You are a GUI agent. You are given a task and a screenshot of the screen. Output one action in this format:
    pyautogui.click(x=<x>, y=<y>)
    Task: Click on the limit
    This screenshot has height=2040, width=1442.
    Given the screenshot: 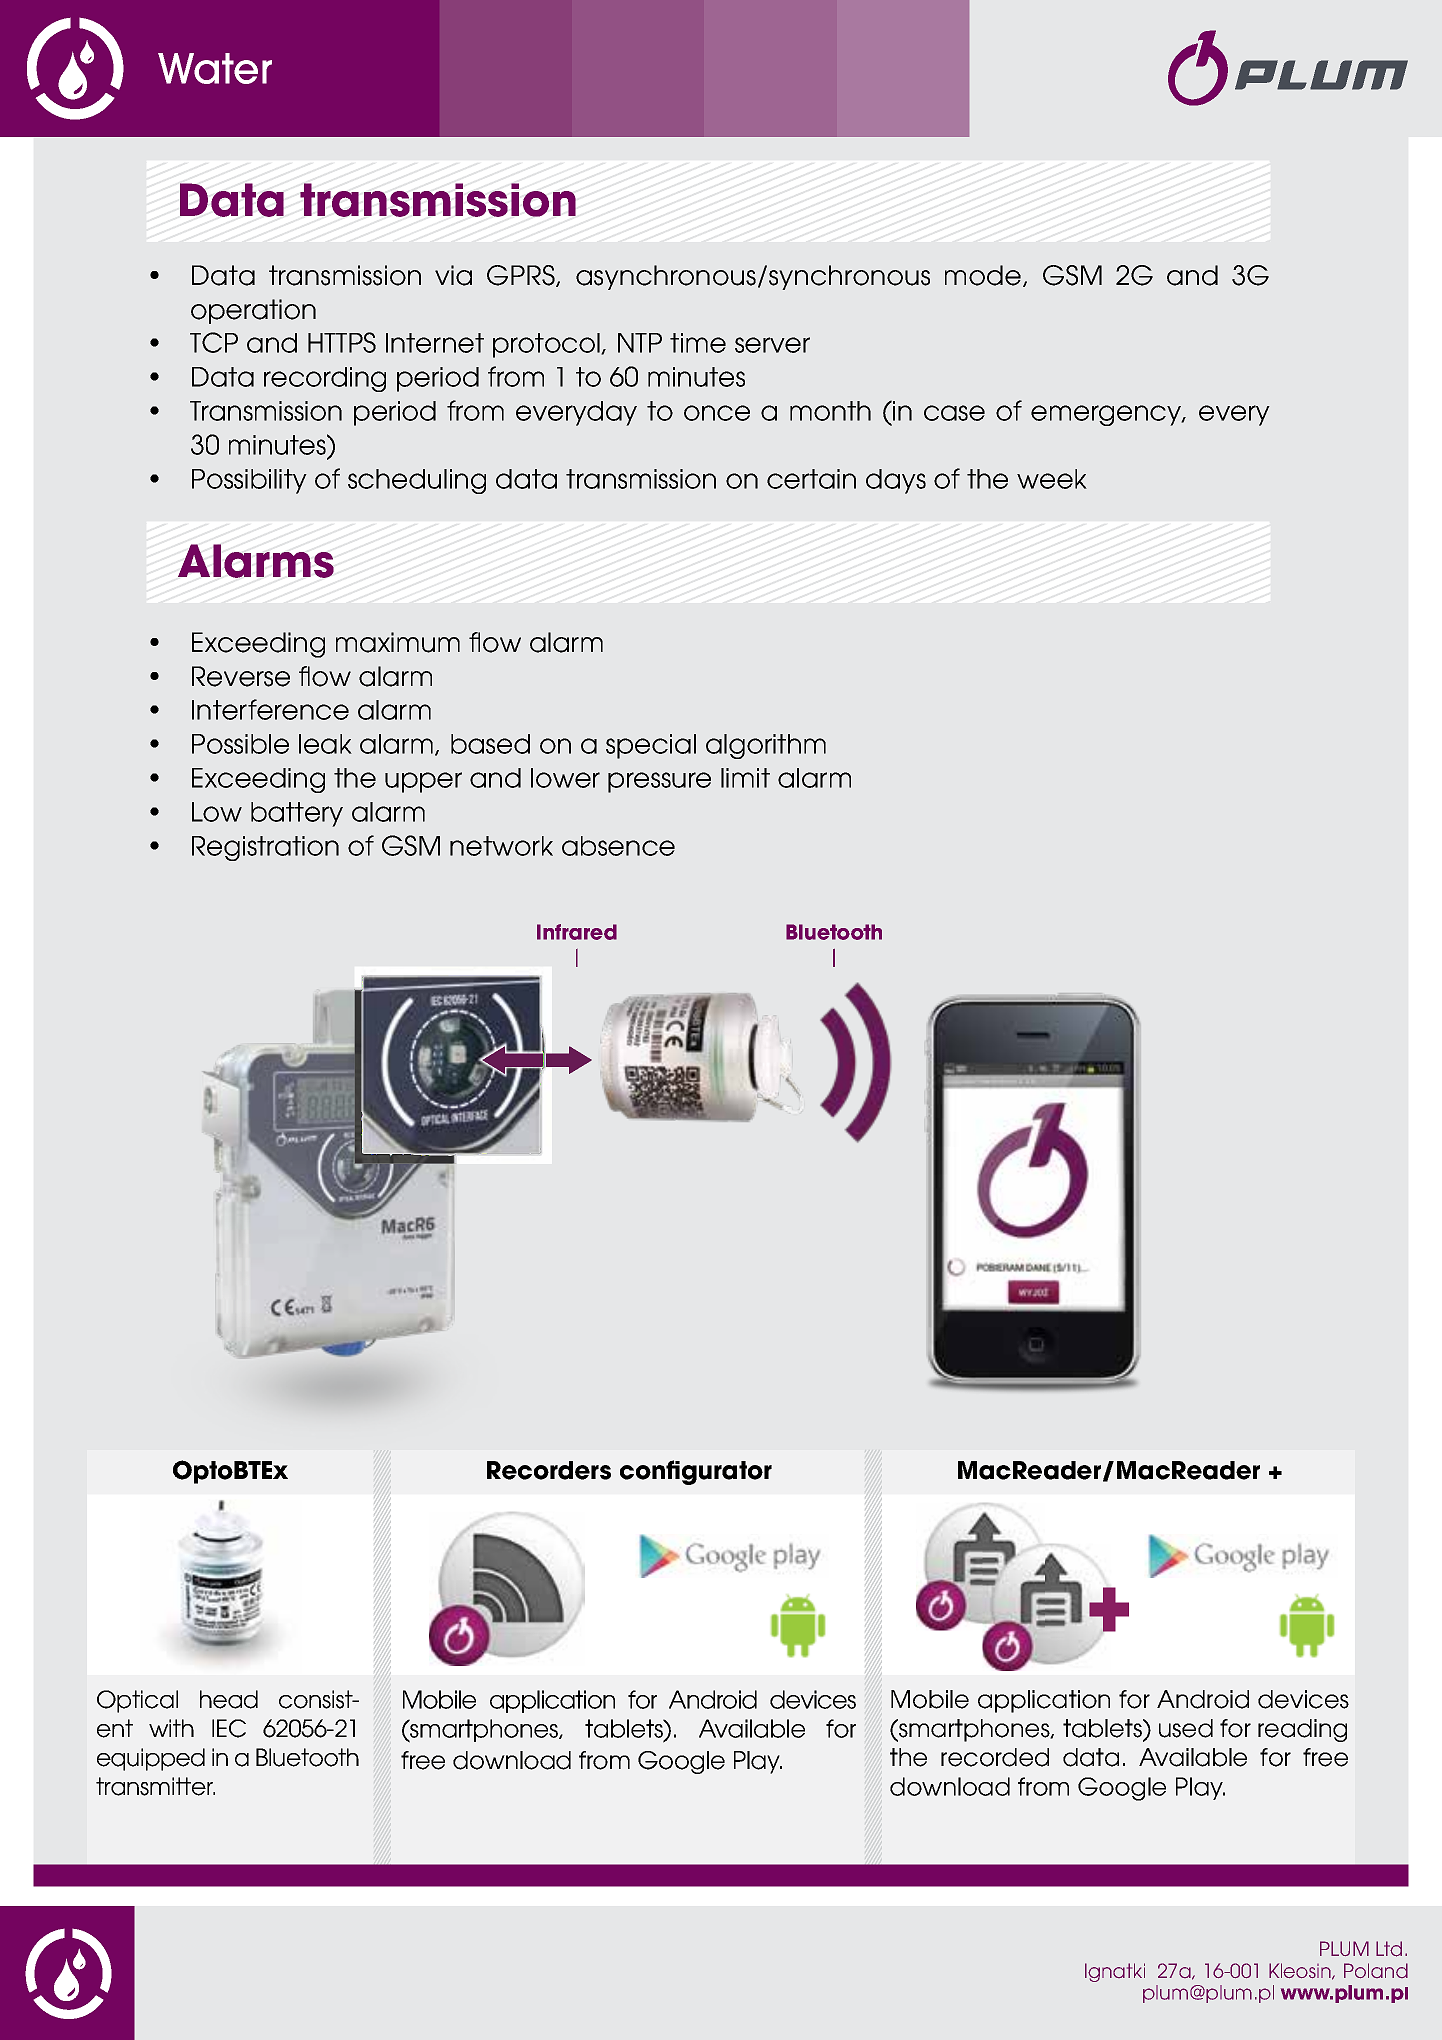 What is the action you would take?
    pyautogui.click(x=745, y=778)
